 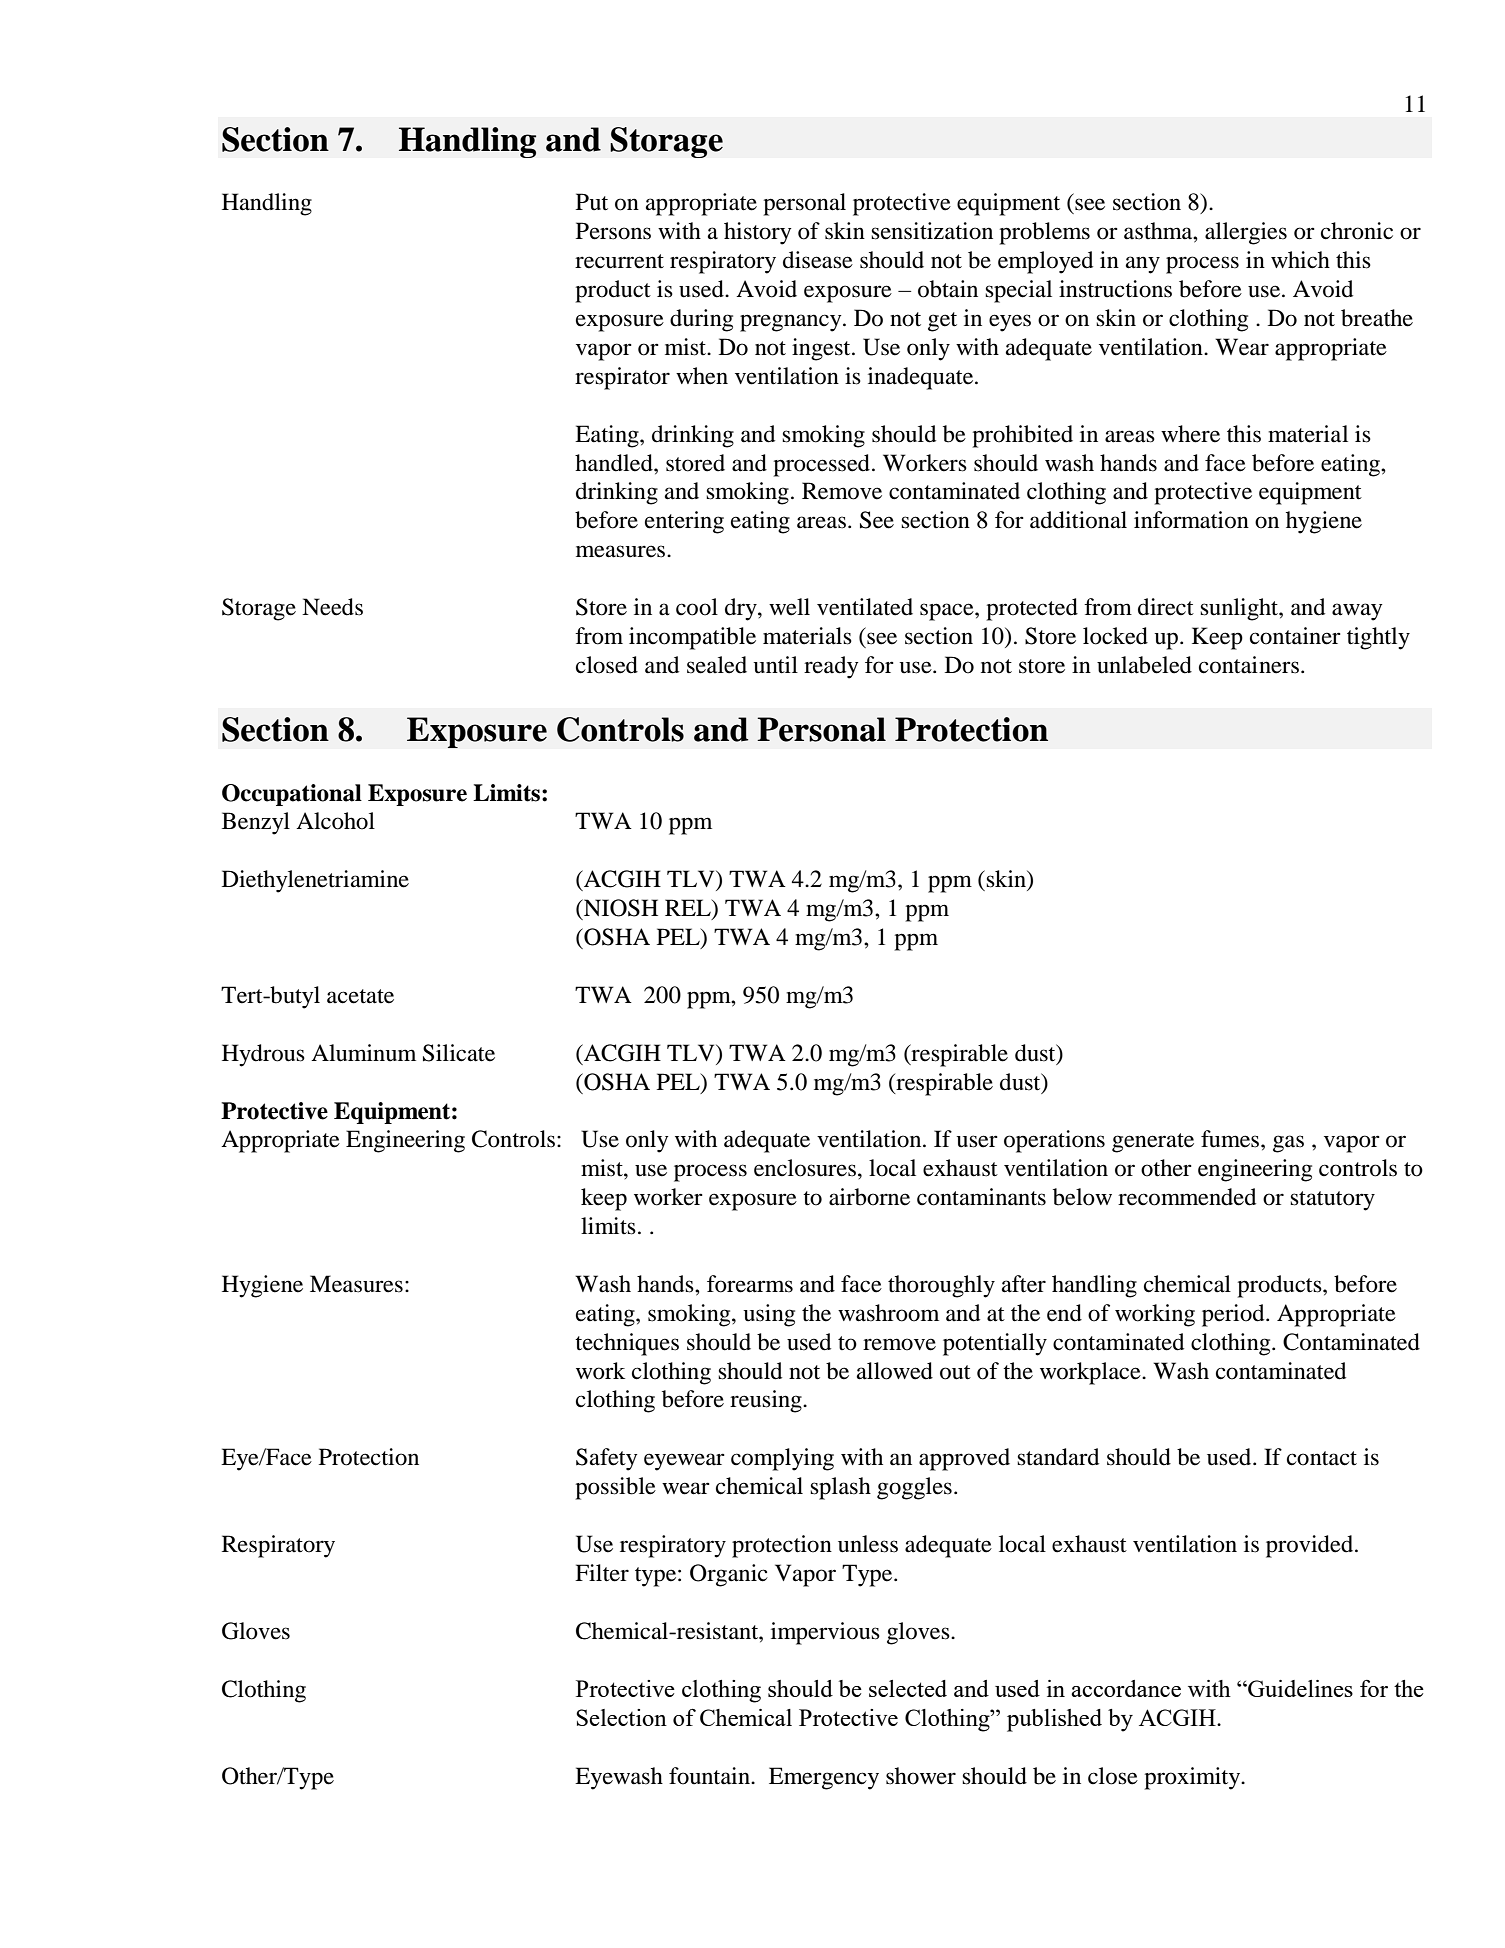 What do you see at coordinates (689, 907) in the screenshot?
I see `REL` at bounding box center [689, 907].
